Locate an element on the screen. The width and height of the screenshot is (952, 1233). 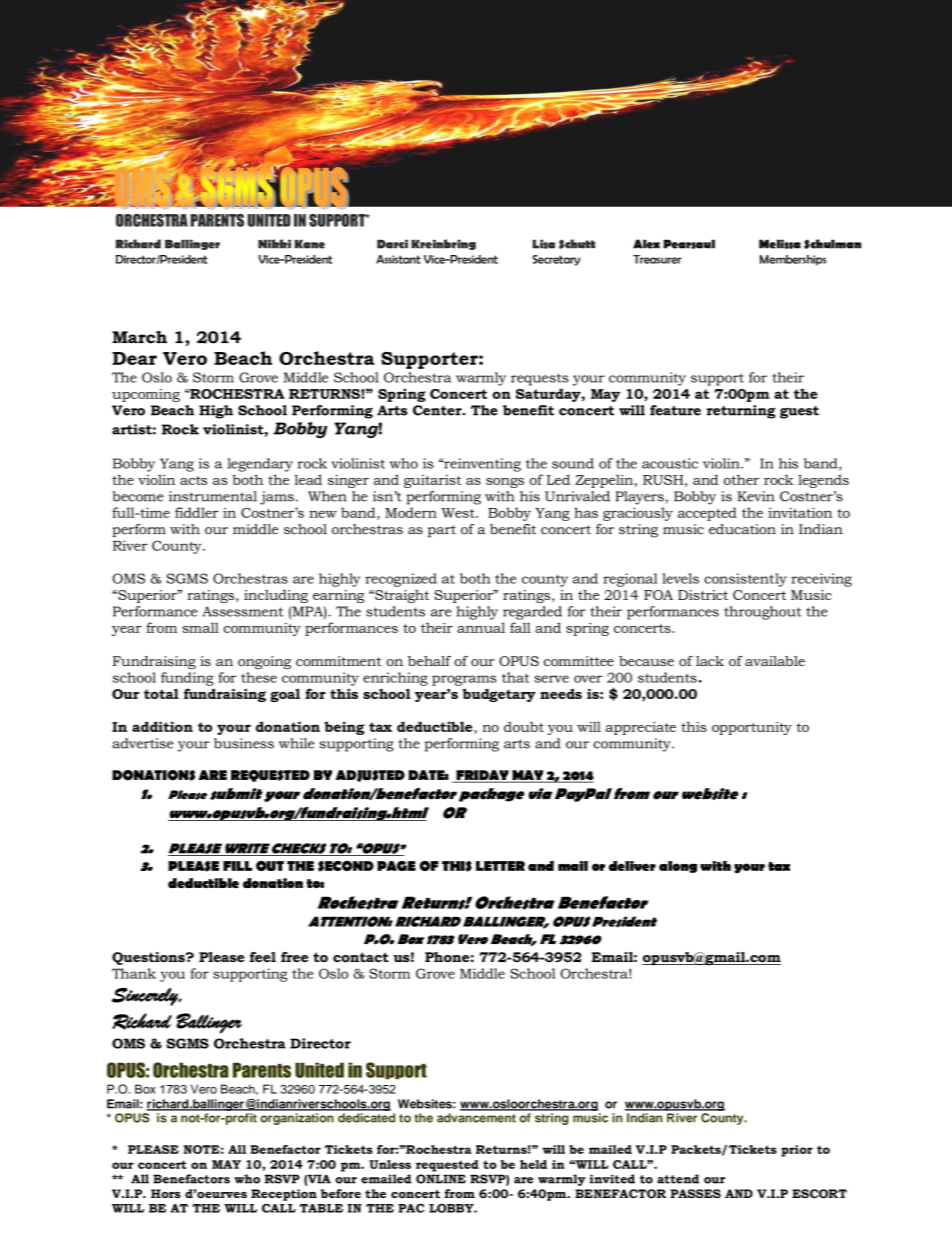
PASSES is located at coordinates (695, 1193).
